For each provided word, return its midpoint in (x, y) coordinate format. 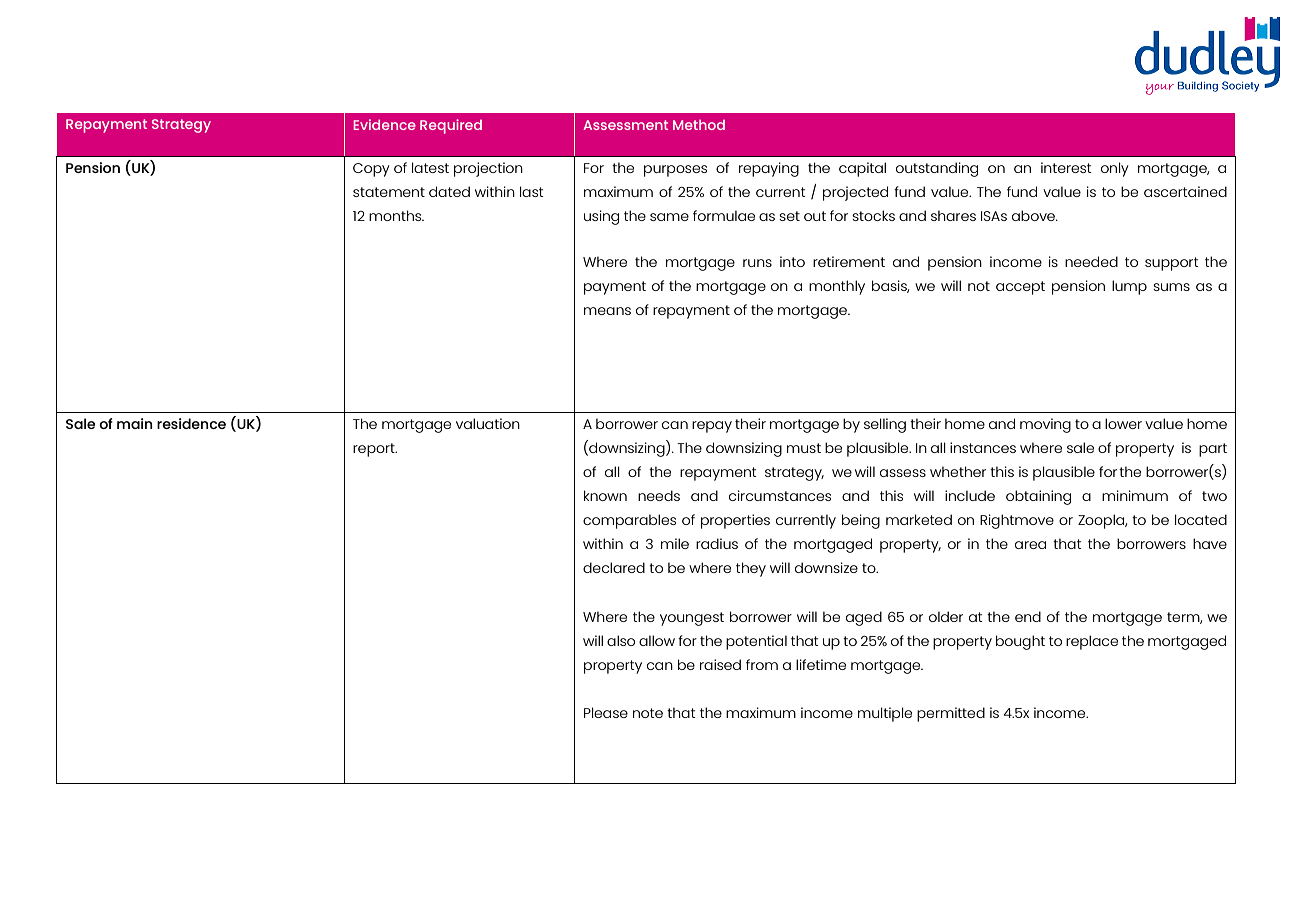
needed (1091, 261)
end (1028, 616)
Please (606, 712)
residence (191, 423)
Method (699, 125)
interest (1066, 167)
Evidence (384, 124)
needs (659, 495)
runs (757, 263)
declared (614, 567)
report (375, 450)
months (396, 215)
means (607, 311)
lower (1123, 423)
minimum (1135, 495)
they (751, 569)
